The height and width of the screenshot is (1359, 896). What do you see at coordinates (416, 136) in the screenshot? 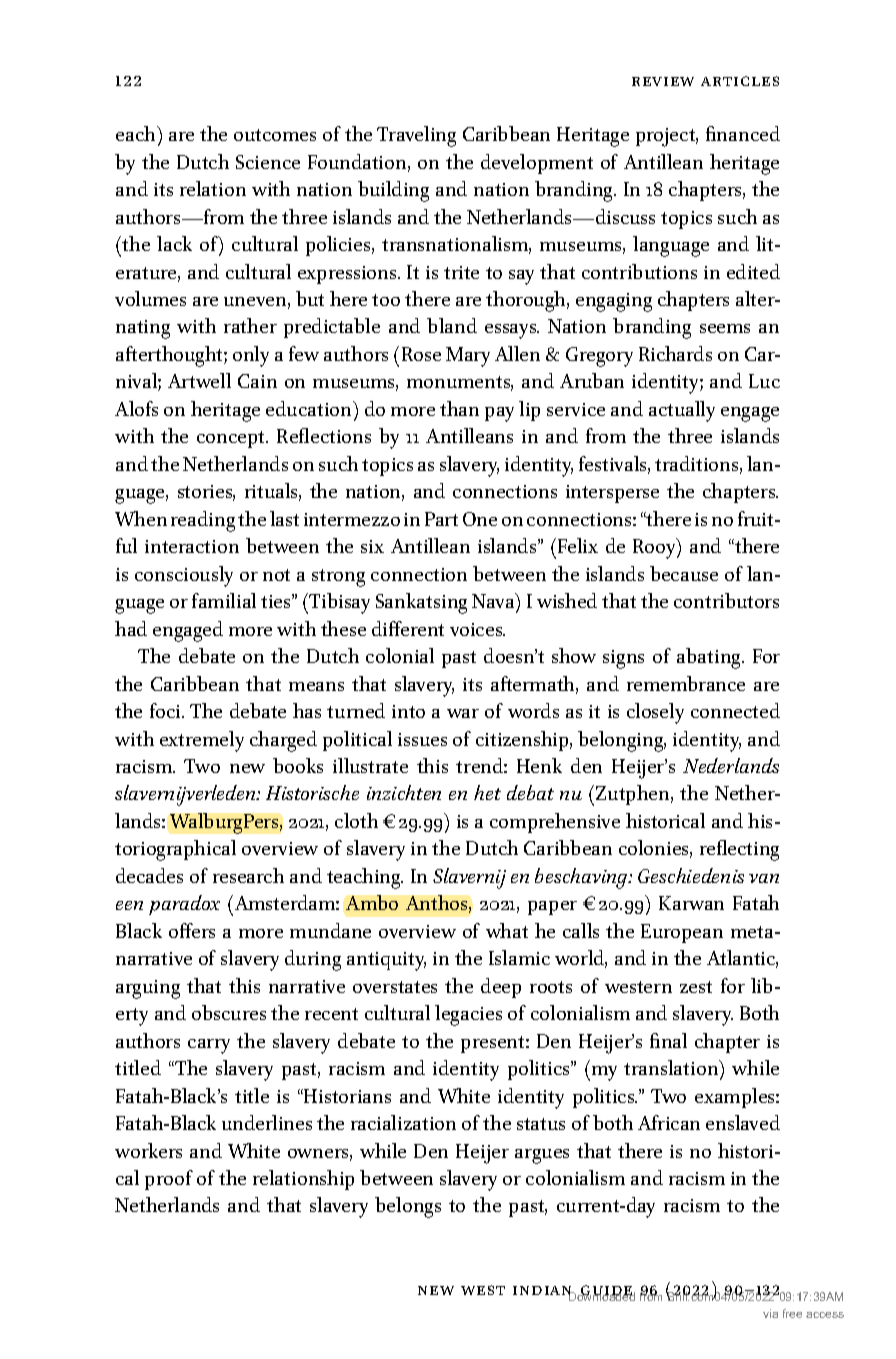
I see `Traveling` at bounding box center [416, 136].
